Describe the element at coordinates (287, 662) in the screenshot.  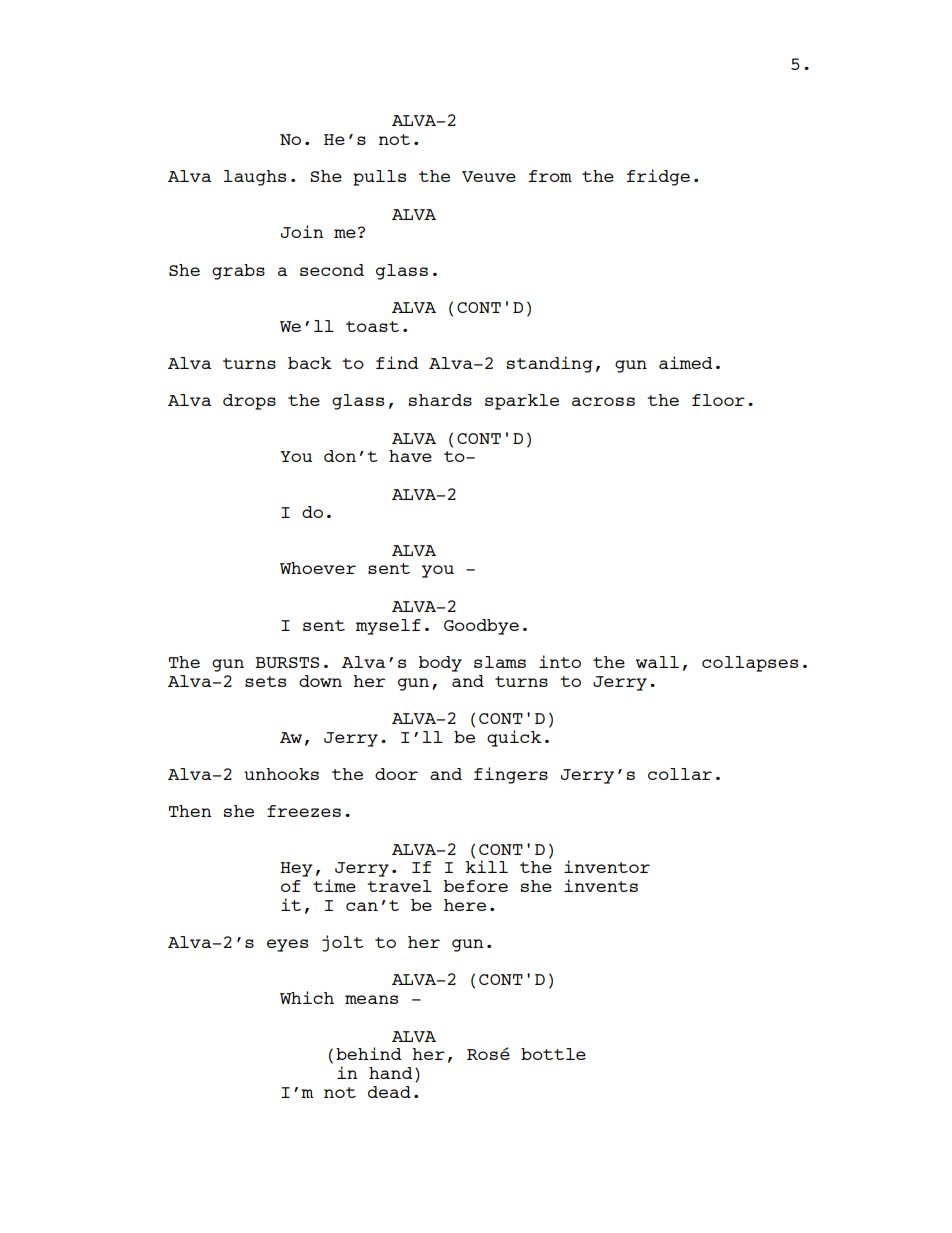
I see `BURSTS` at that location.
